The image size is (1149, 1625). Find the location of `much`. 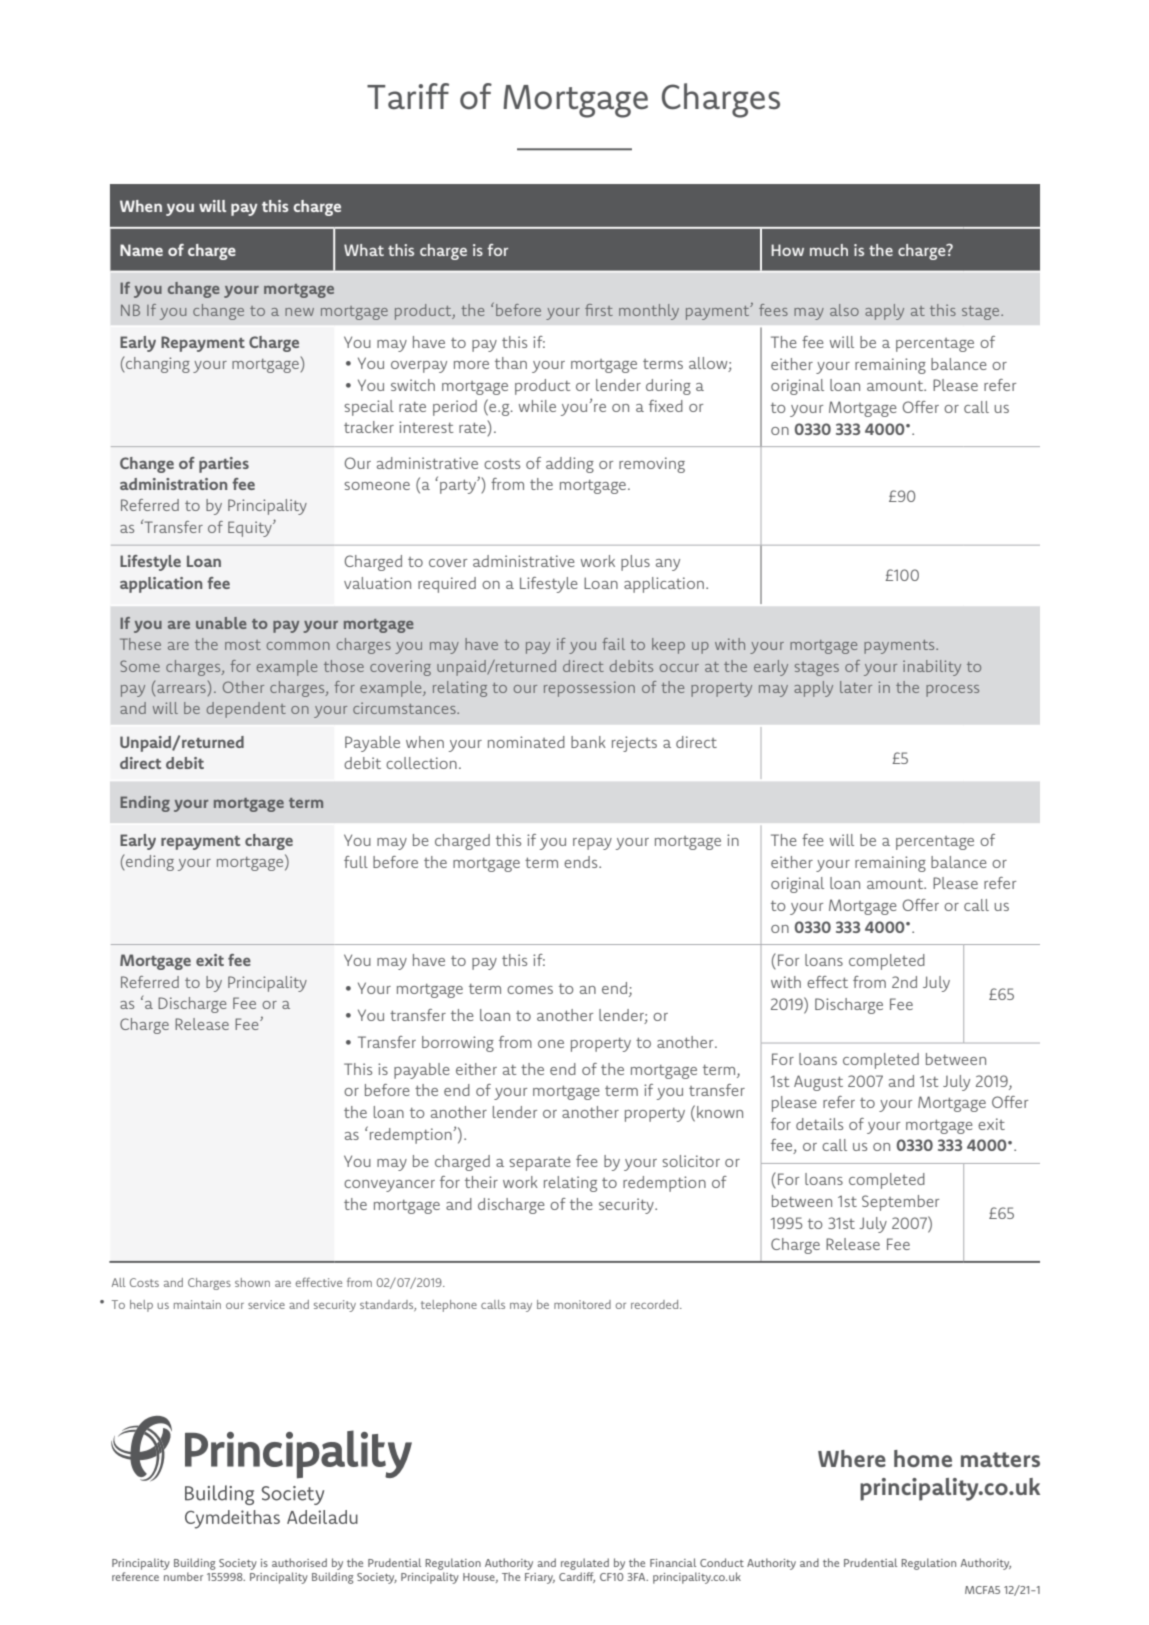

much is located at coordinates (829, 250).
